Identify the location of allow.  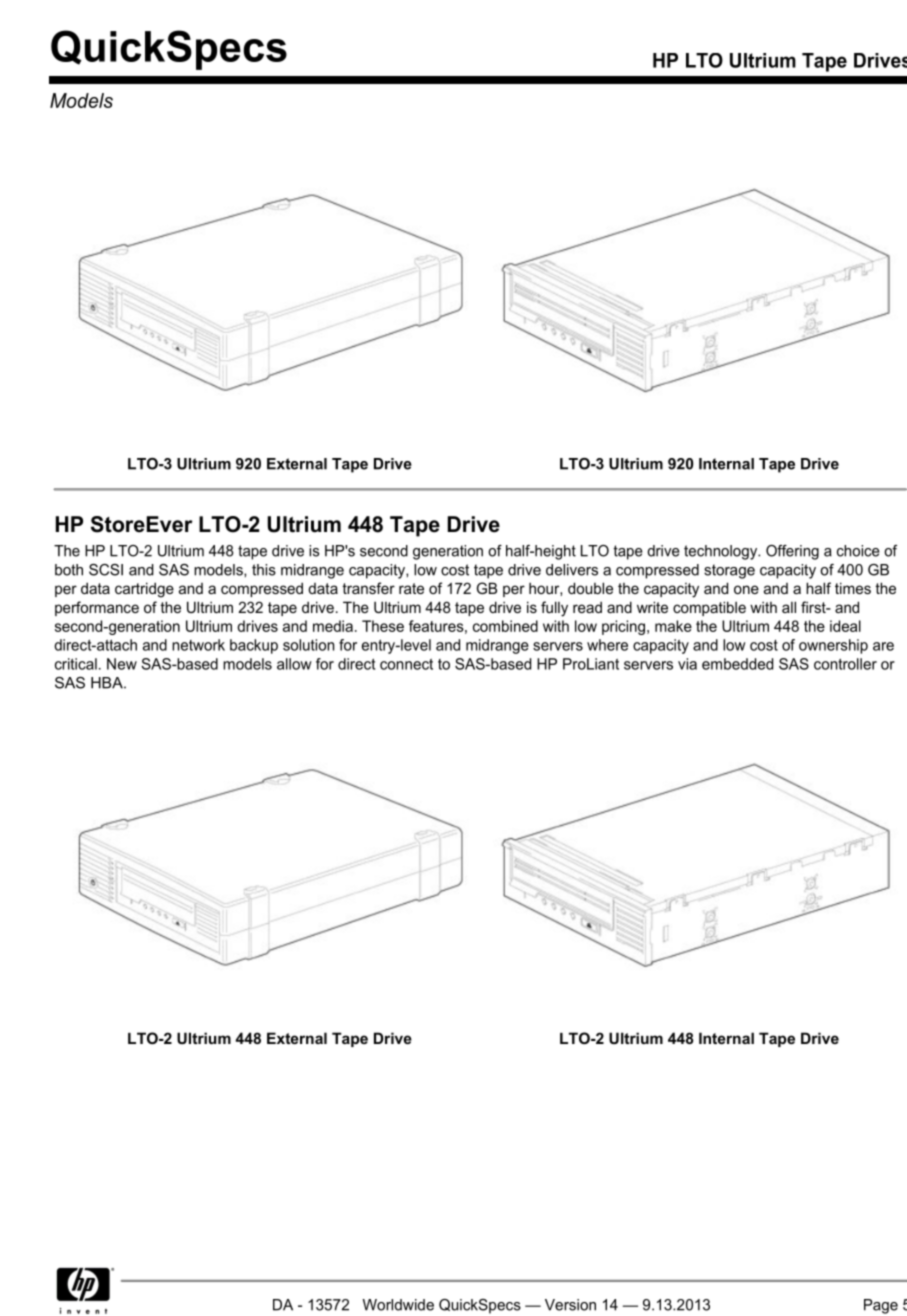
(294, 664).
